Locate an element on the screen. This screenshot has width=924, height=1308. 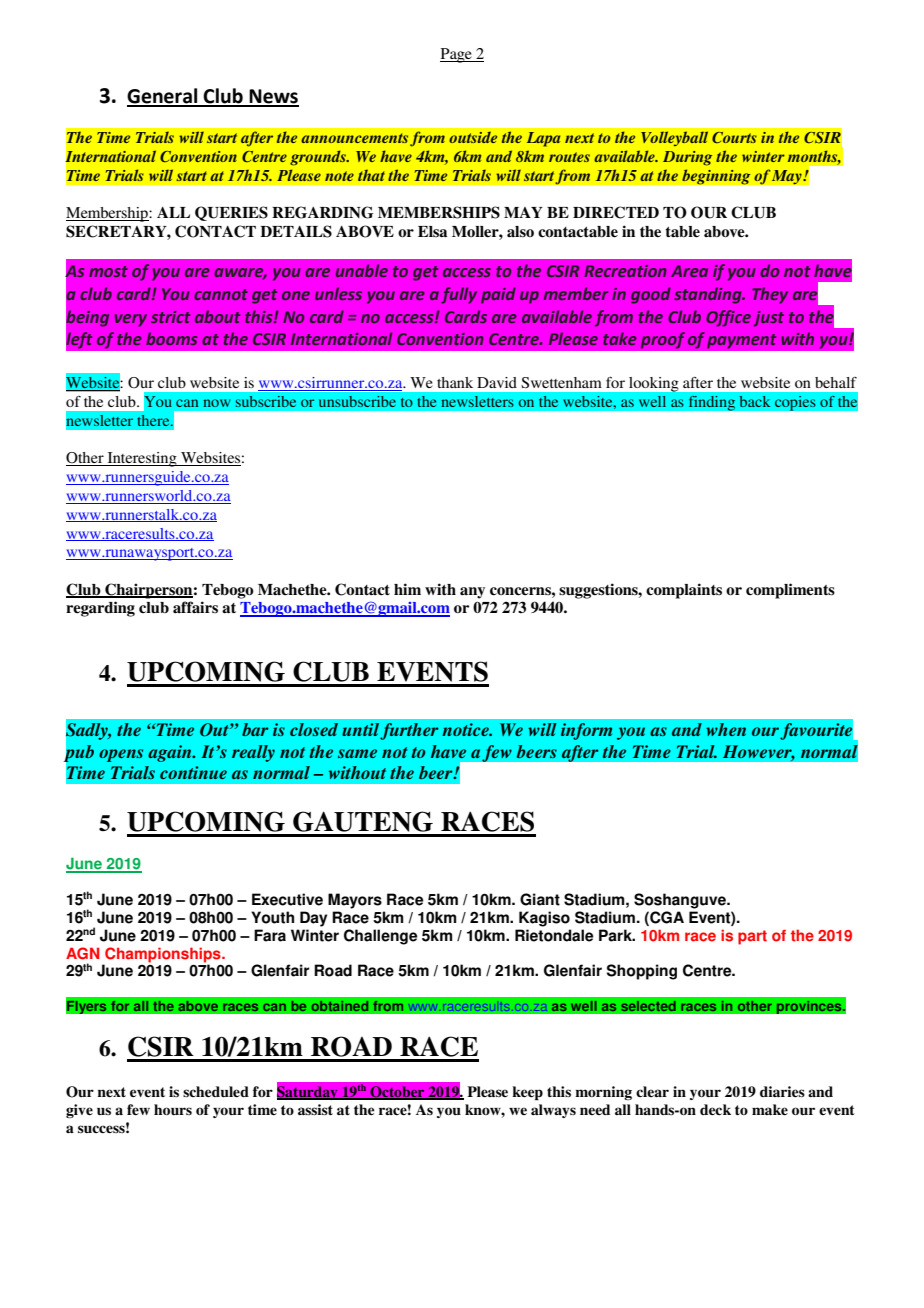
Page is located at coordinates (457, 55).
